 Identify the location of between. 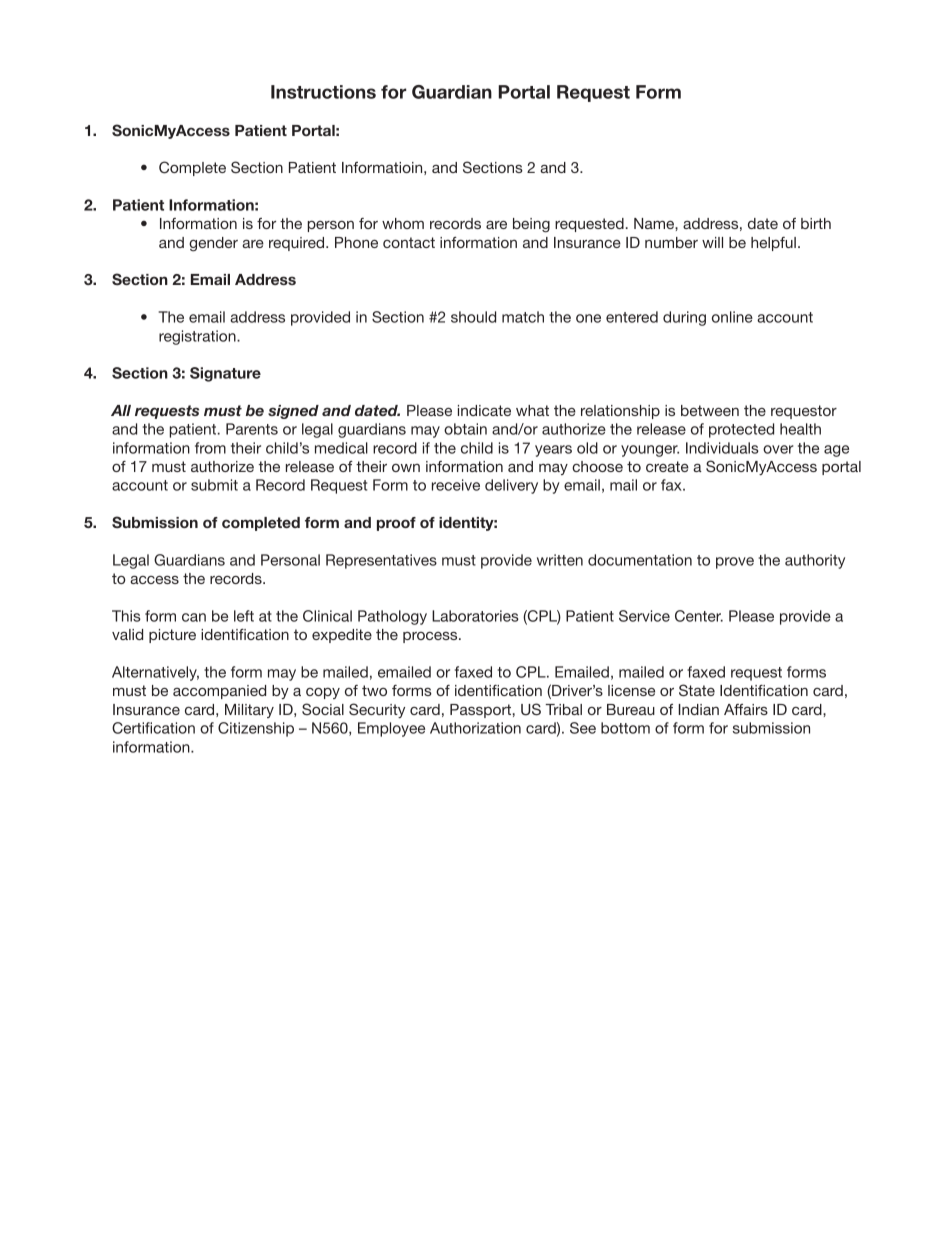
(710, 410).
